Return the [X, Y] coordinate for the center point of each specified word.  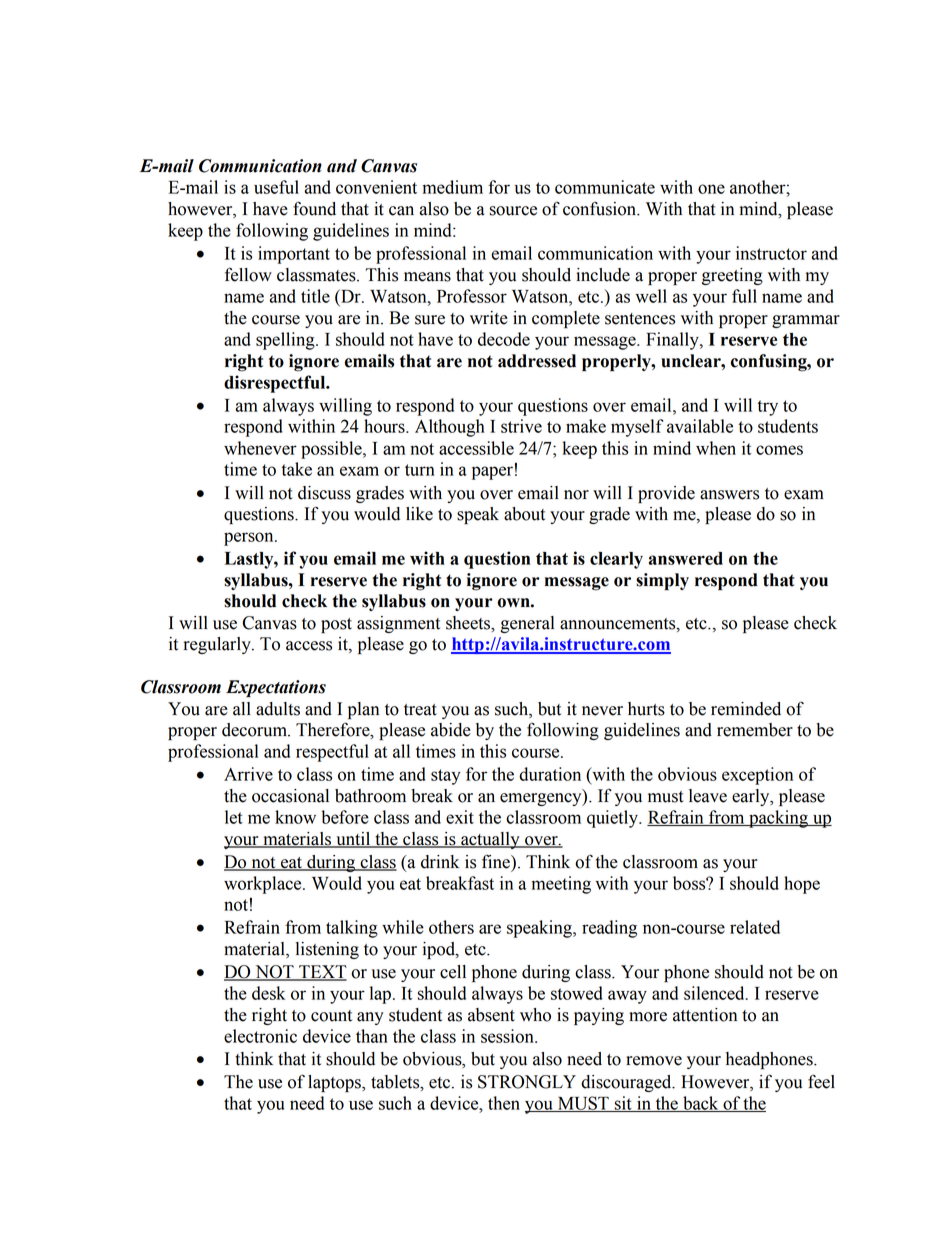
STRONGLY [527, 1082]
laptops [335, 1083]
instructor [771, 253]
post [336, 625]
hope [802, 885]
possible [332, 450]
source [513, 211]
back [701, 1104]
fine [497, 861]
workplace [264, 885]
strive [521, 426]
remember [755, 730]
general [527, 624]
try [767, 408]
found [314, 208]
